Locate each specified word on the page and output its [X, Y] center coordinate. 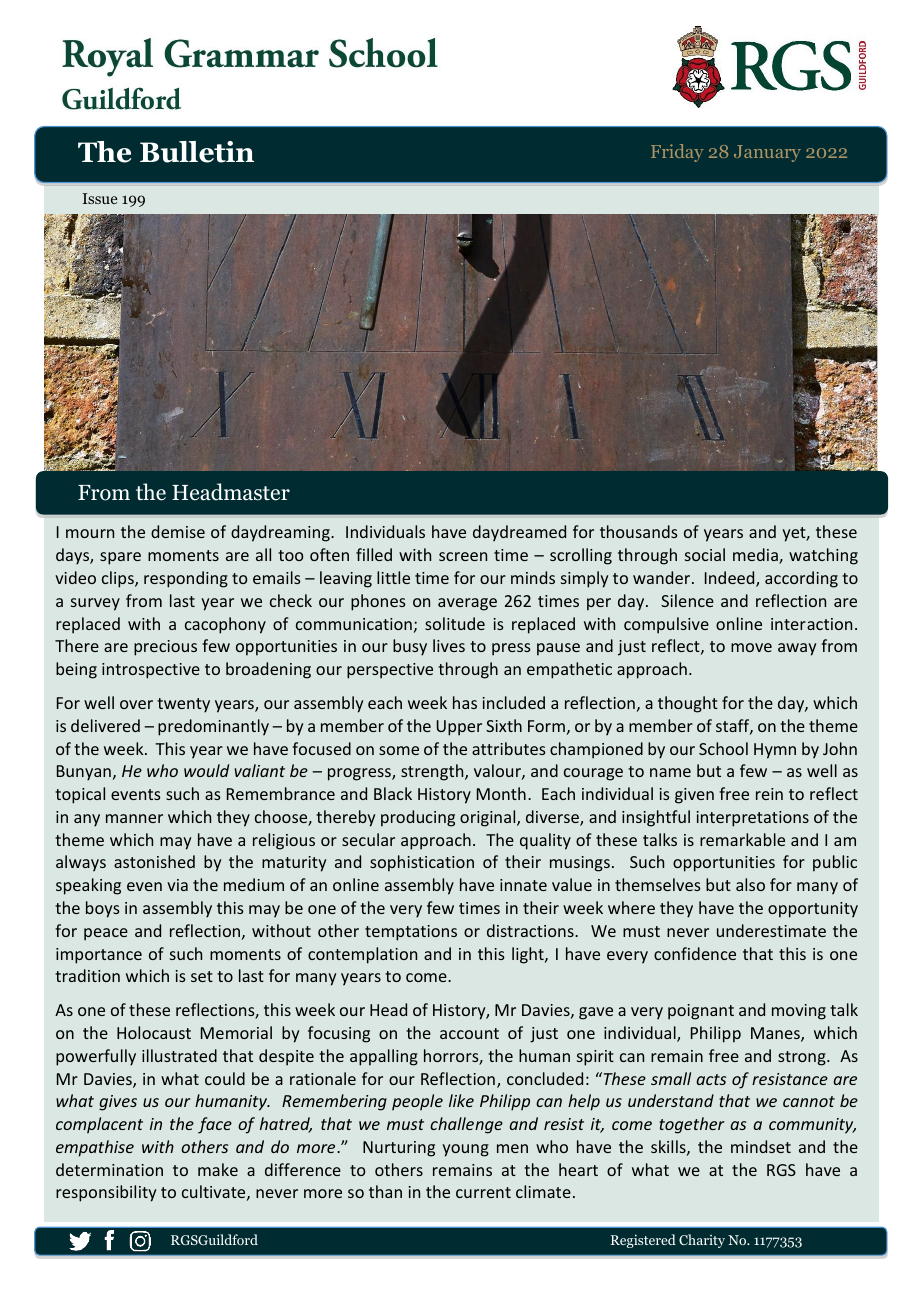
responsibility [106, 1193]
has [465, 702]
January [767, 153]
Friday [677, 153]
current [483, 1192]
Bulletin [197, 152]
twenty [183, 705]
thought [688, 704]
